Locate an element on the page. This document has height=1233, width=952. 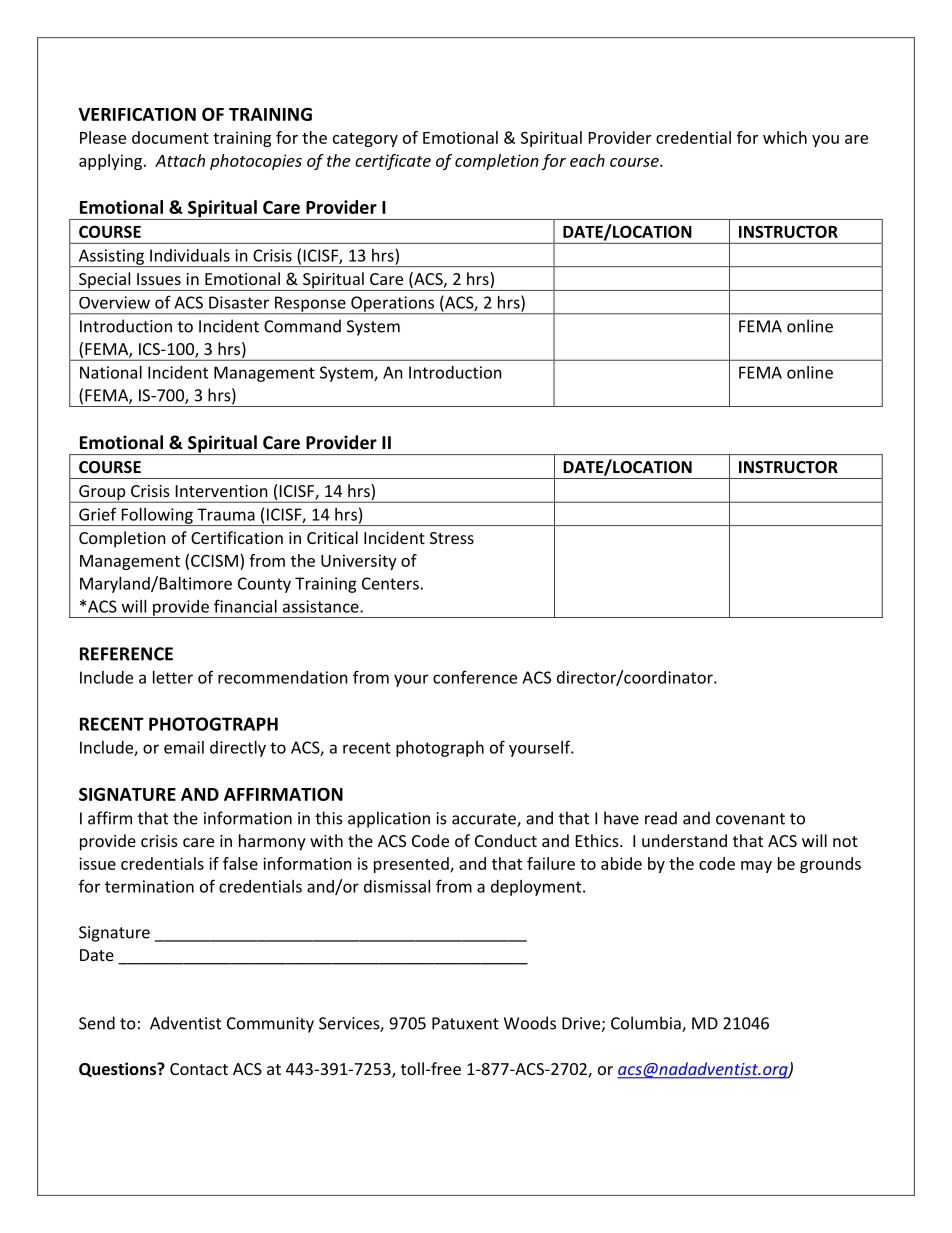
which is located at coordinates (785, 137).
